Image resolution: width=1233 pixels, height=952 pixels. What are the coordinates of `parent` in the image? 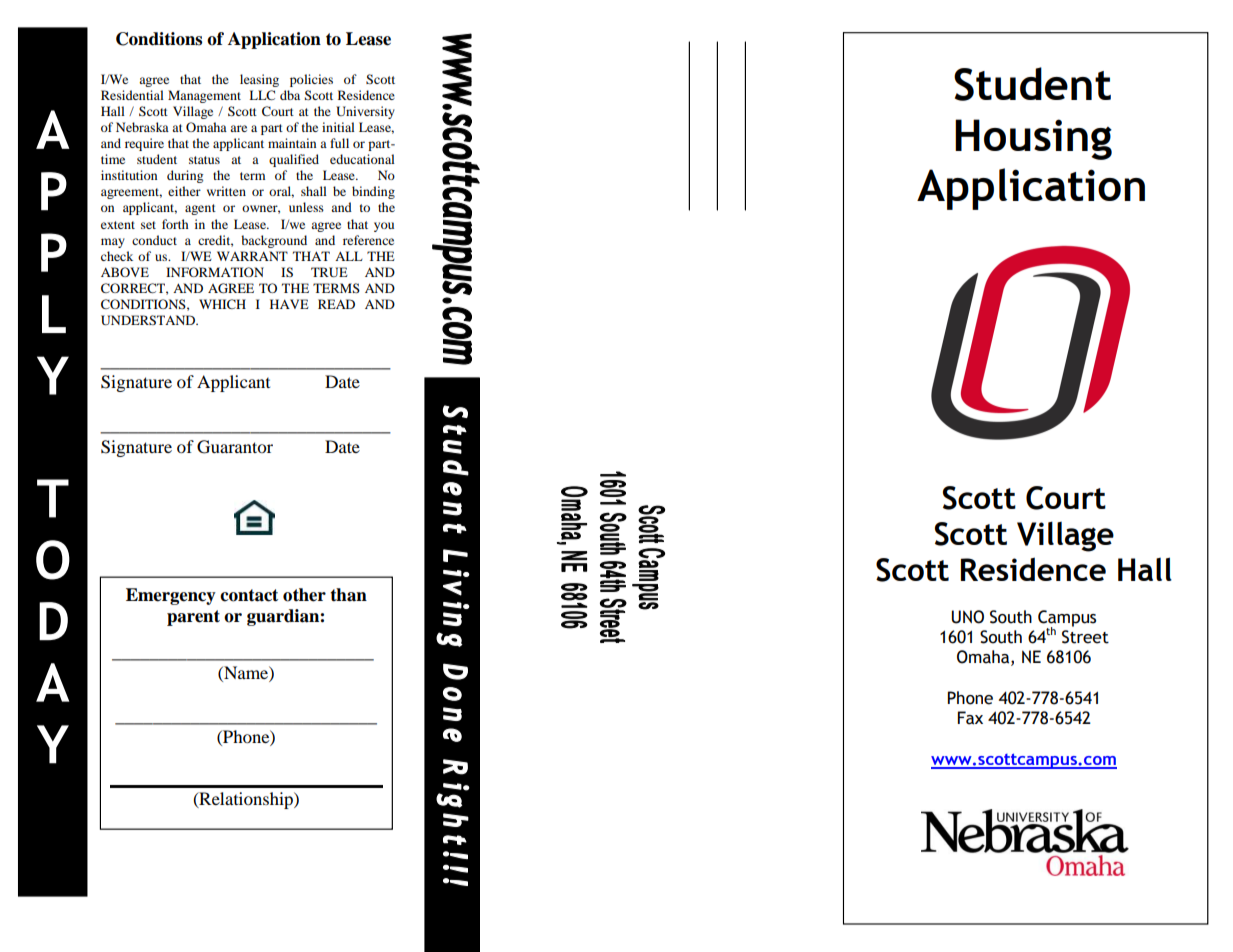 It's located at (193, 618).
